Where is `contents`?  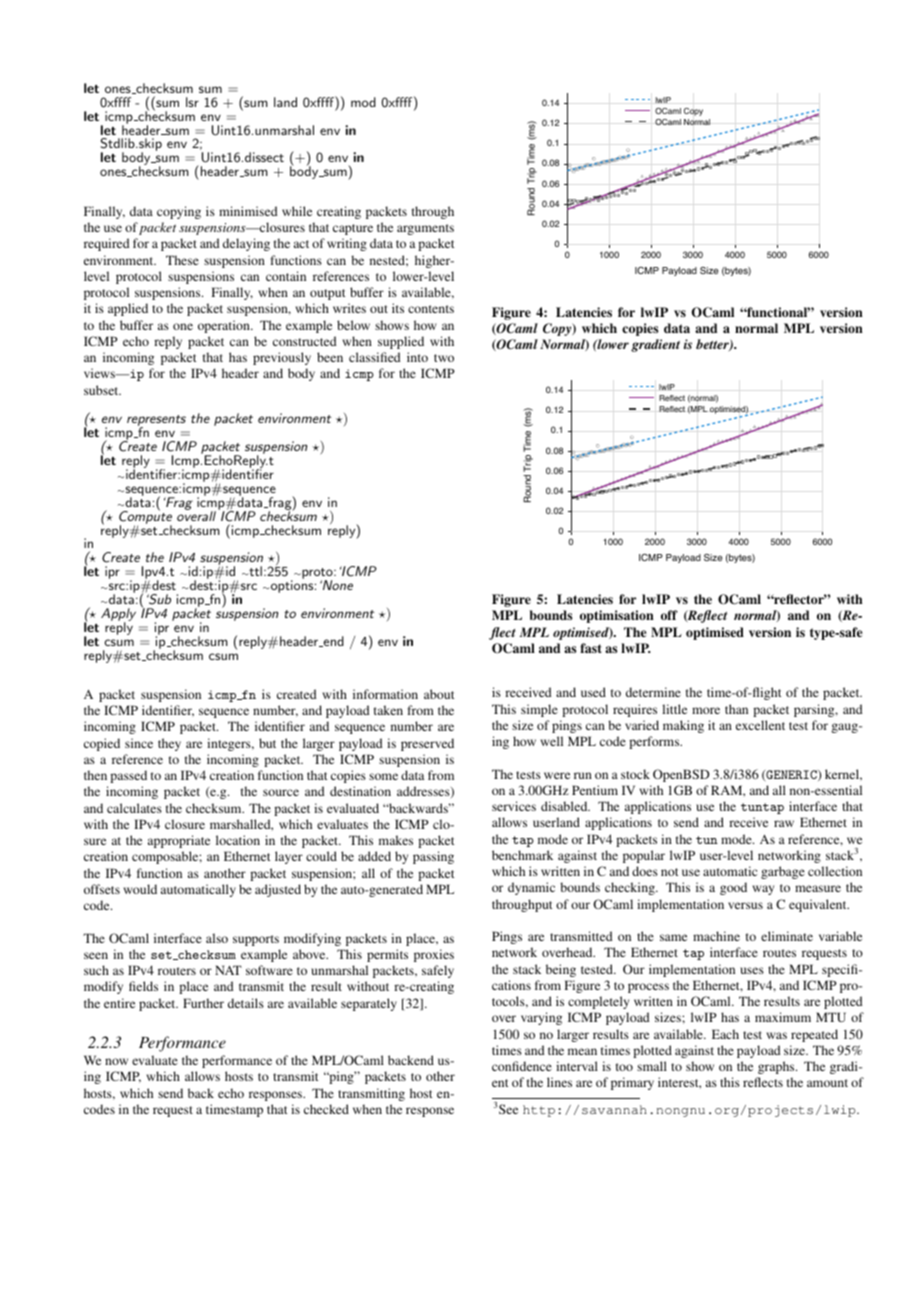 contents is located at coordinates (431, 309).
